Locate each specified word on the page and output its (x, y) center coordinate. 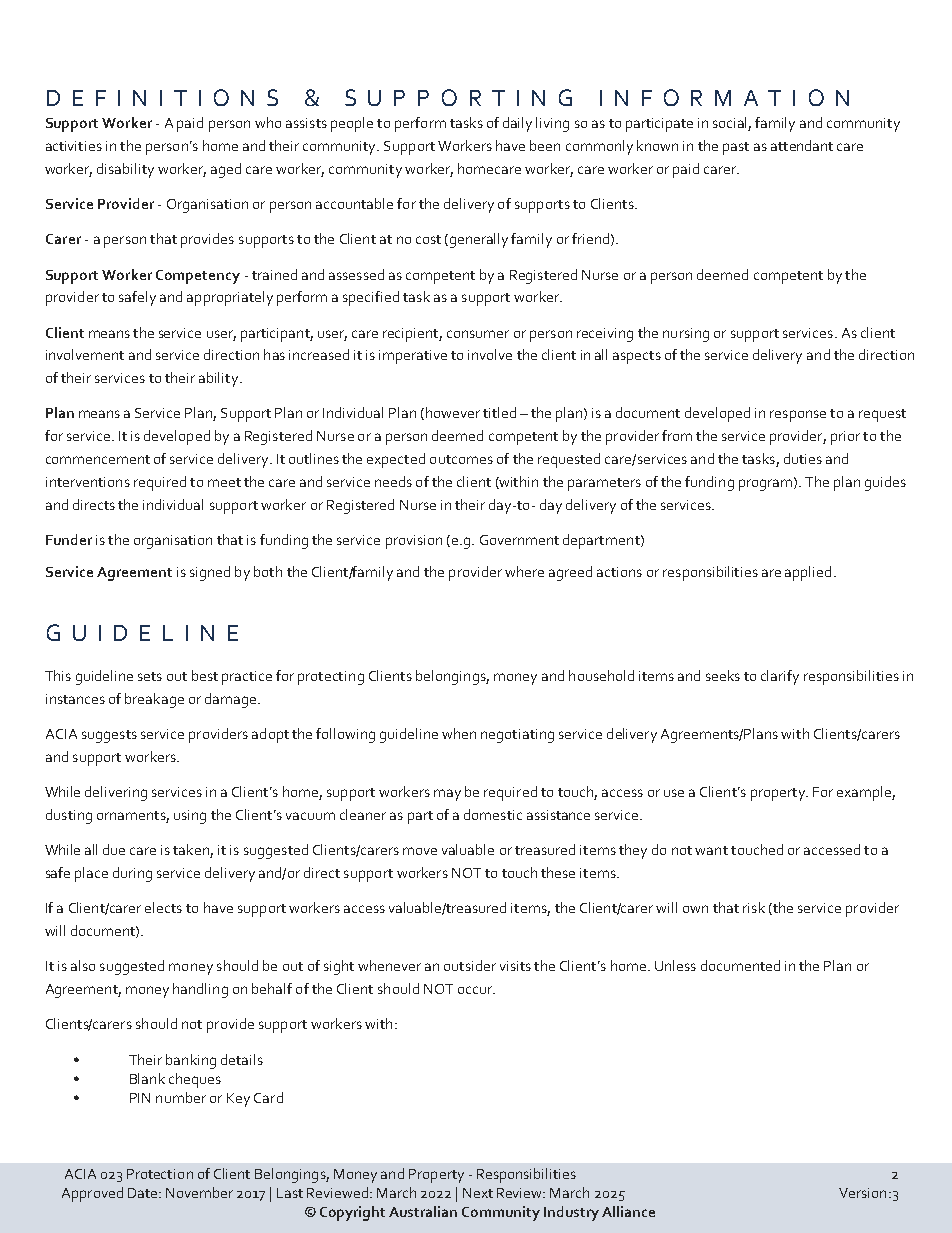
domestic (493, 814)
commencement (98, 459)
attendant (802, 145)
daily (517, 124)
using (190, 817)
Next (478, 1193)
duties (803, 458)
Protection (160, 1174)
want (711, 850)
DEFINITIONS (162, 97)
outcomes (461, 459)
